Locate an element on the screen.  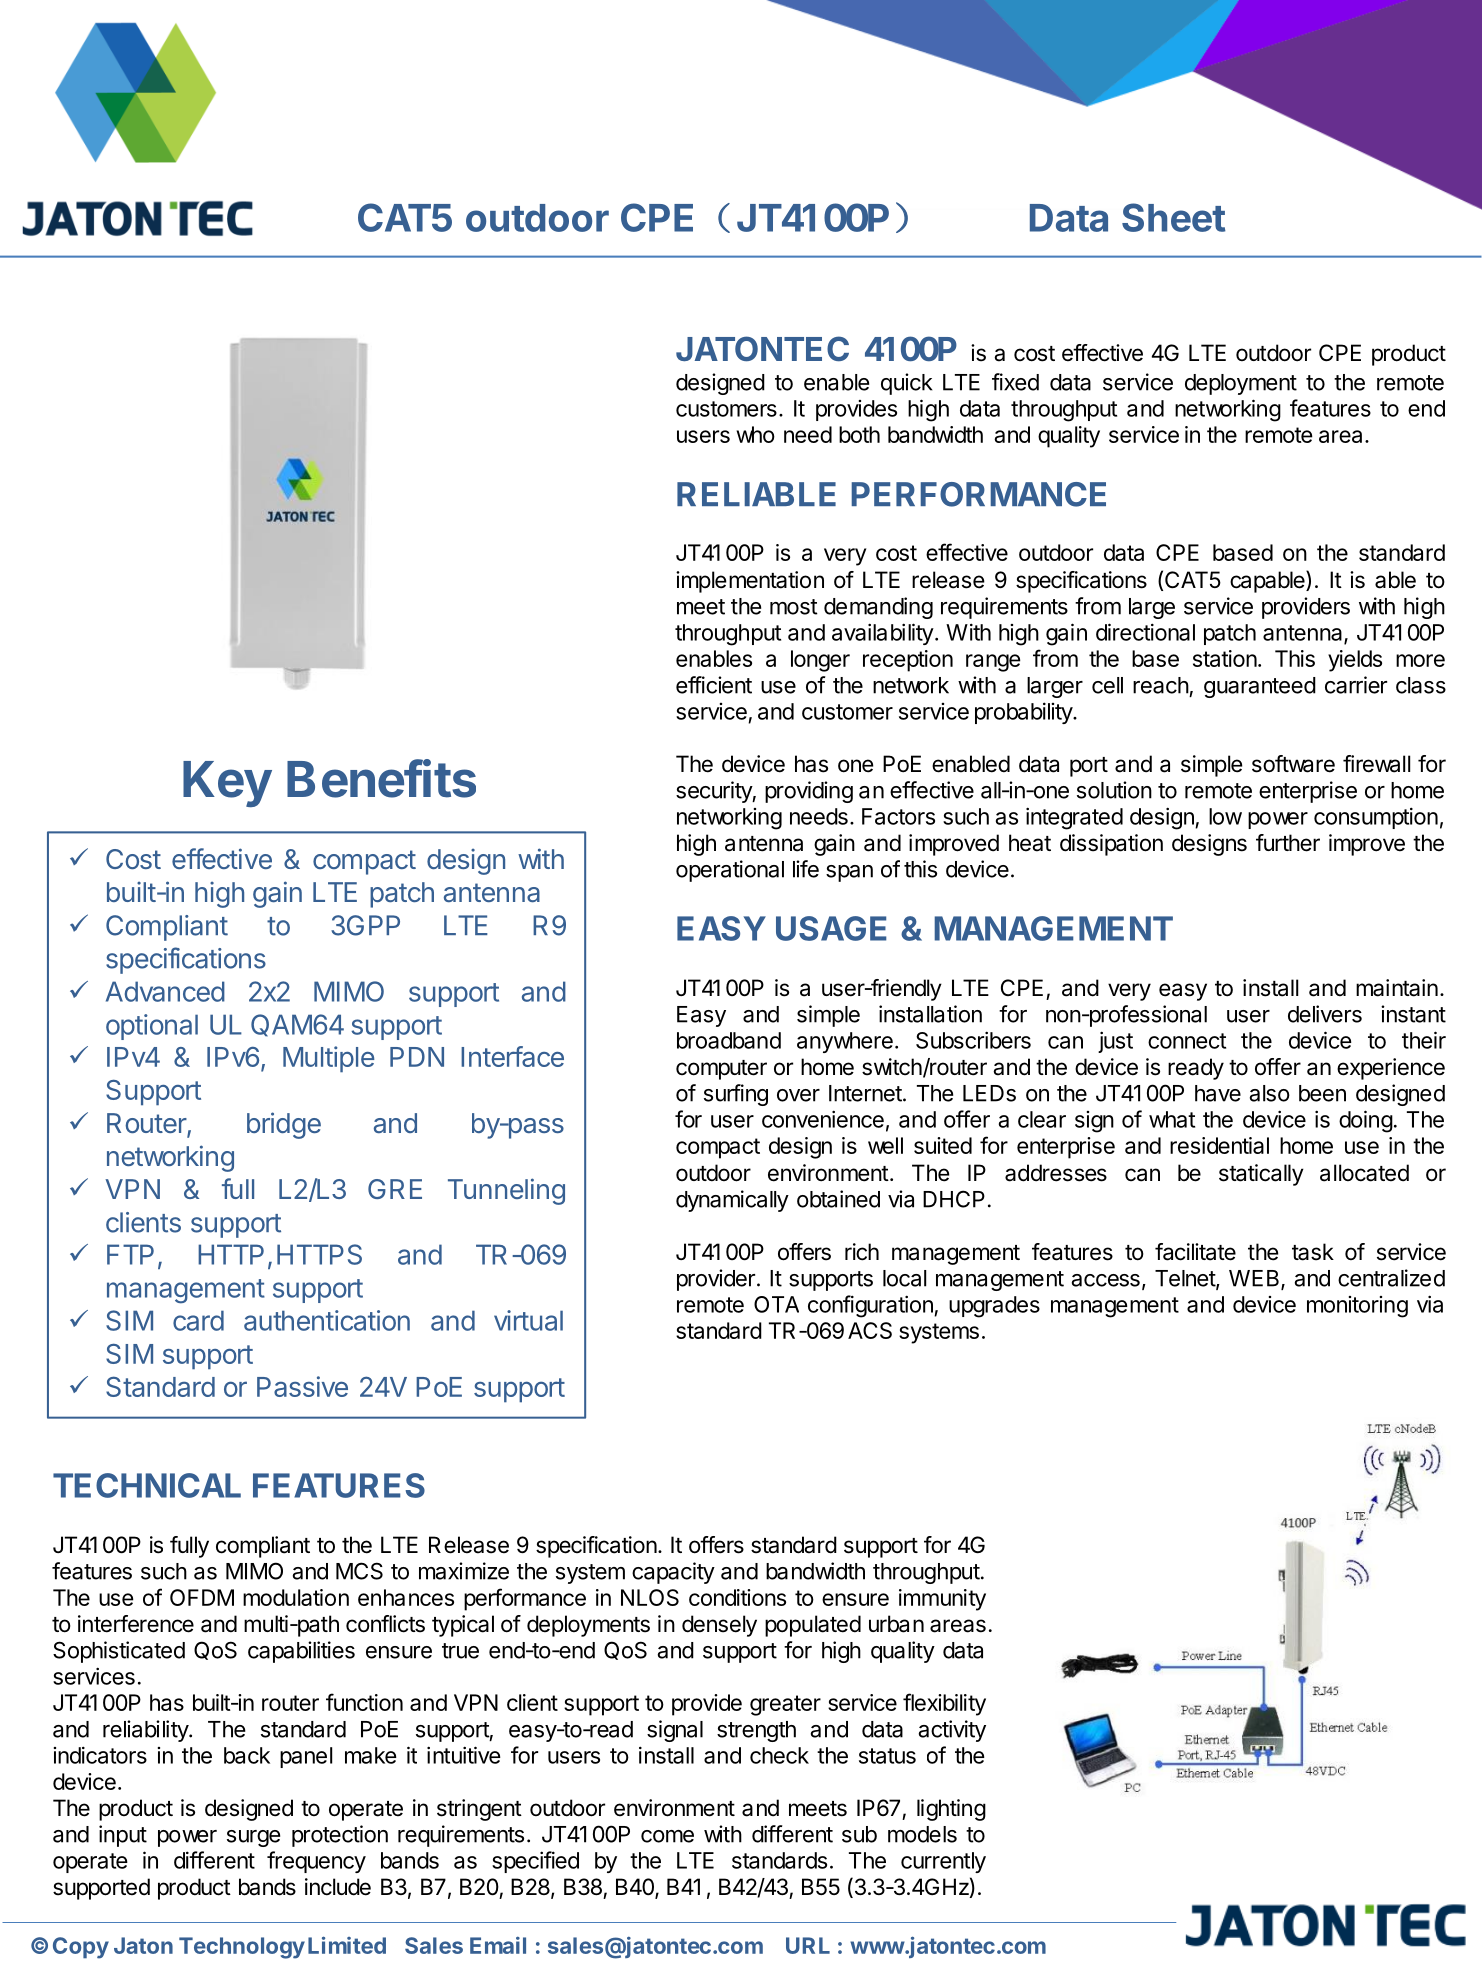
Technology is located at coordinates (242, 1948).
